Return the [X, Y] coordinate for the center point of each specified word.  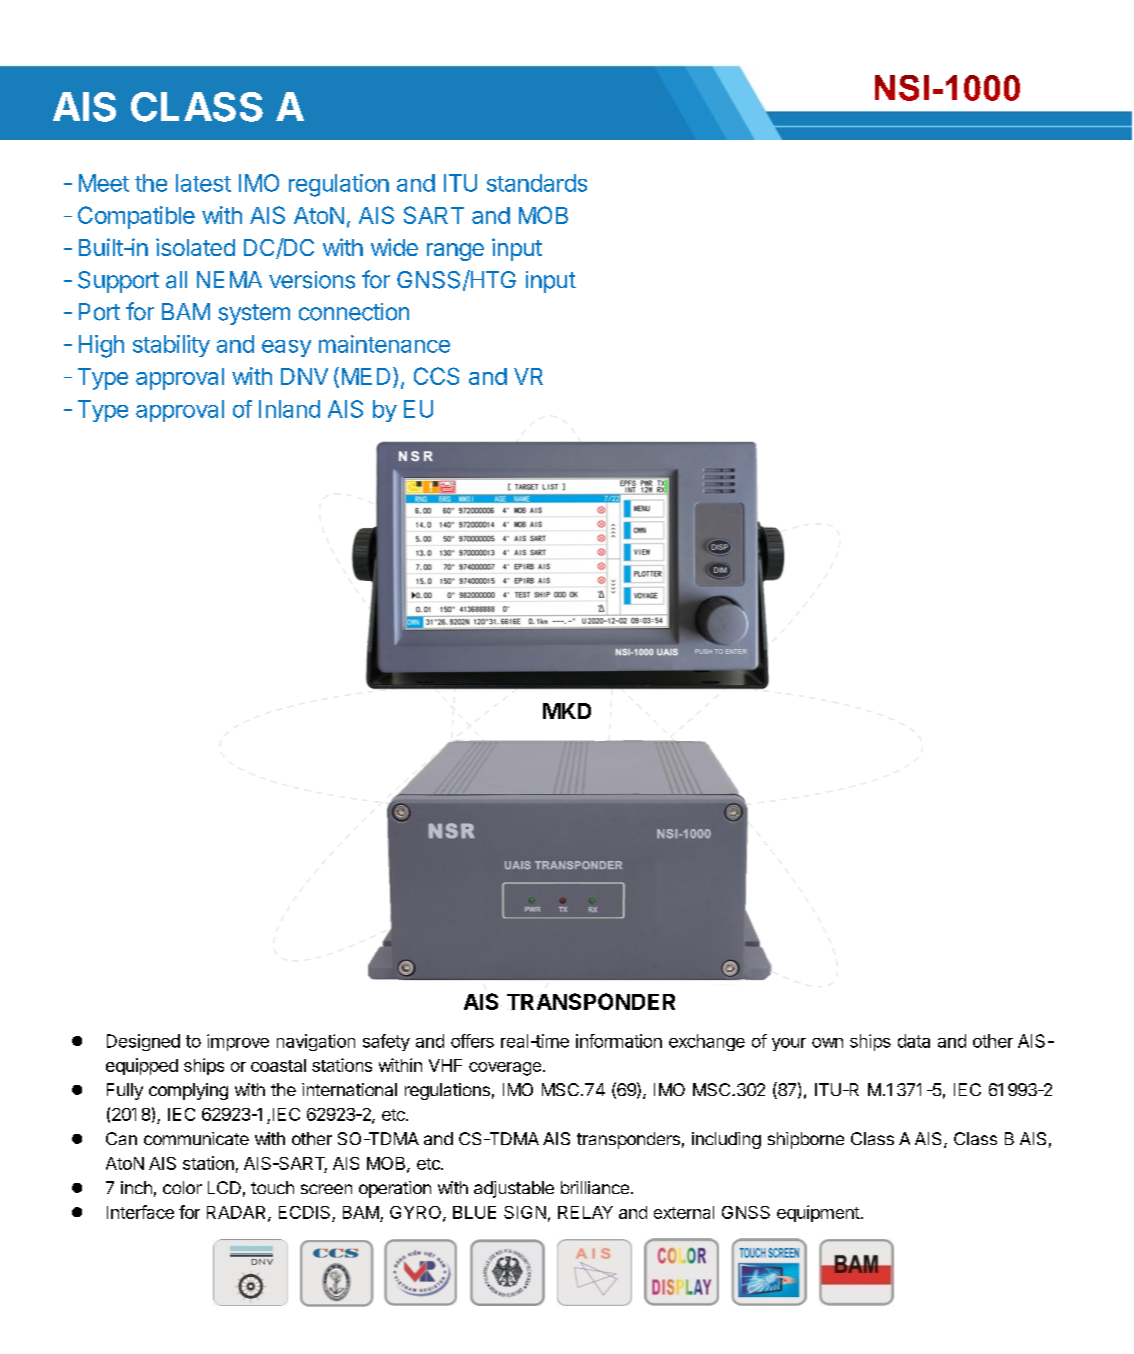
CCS [436, 376]
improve [238, 1042]
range [455, 252]
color [182, 1187]
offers [472, 1041]
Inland [289, 409]
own [827, 1043]
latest [203, 183]
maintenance [384, 344]
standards [537, 183]
